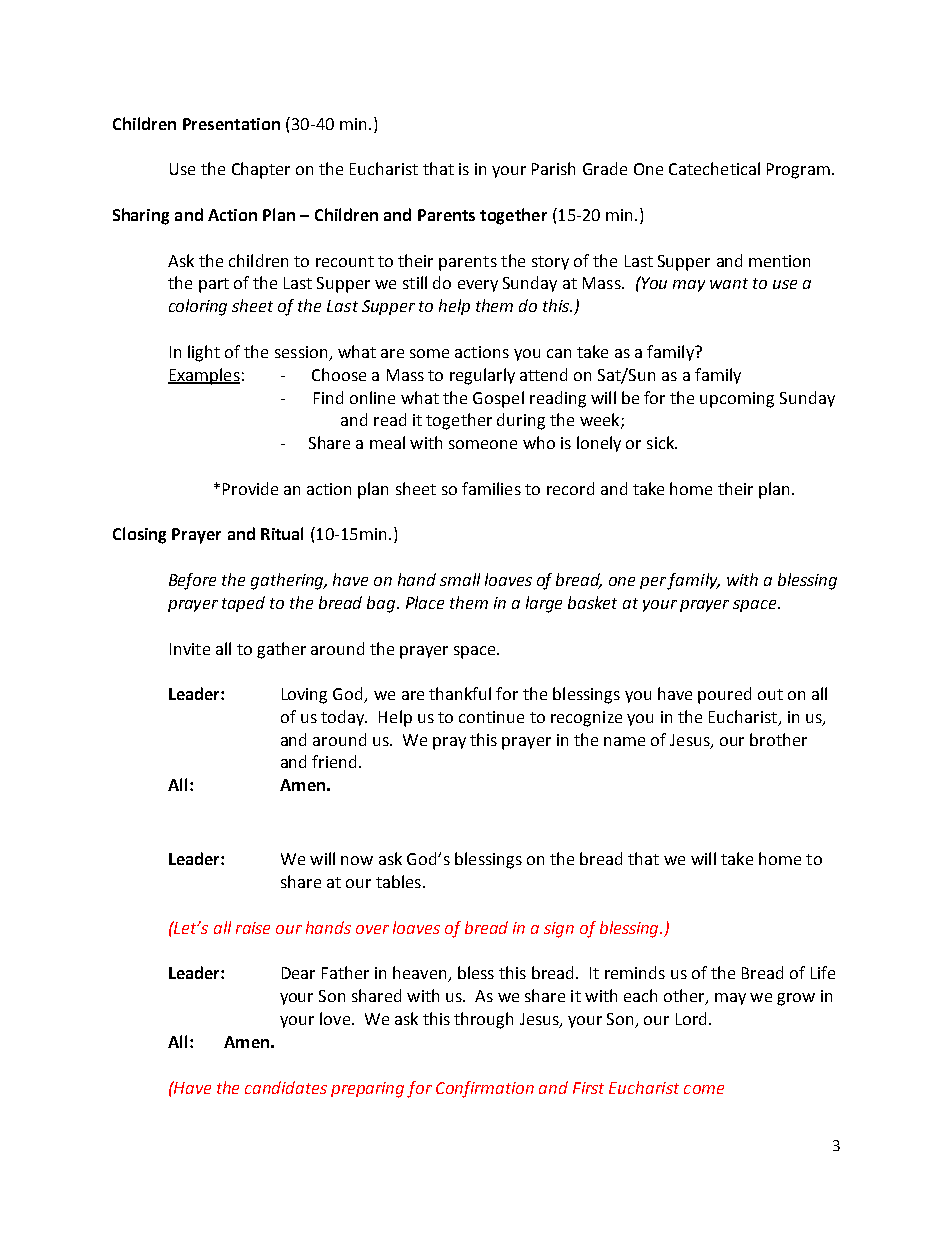  What do you see at coordinates (624, 741) in the document?
I see `name` at bounding box center [624, 741].
